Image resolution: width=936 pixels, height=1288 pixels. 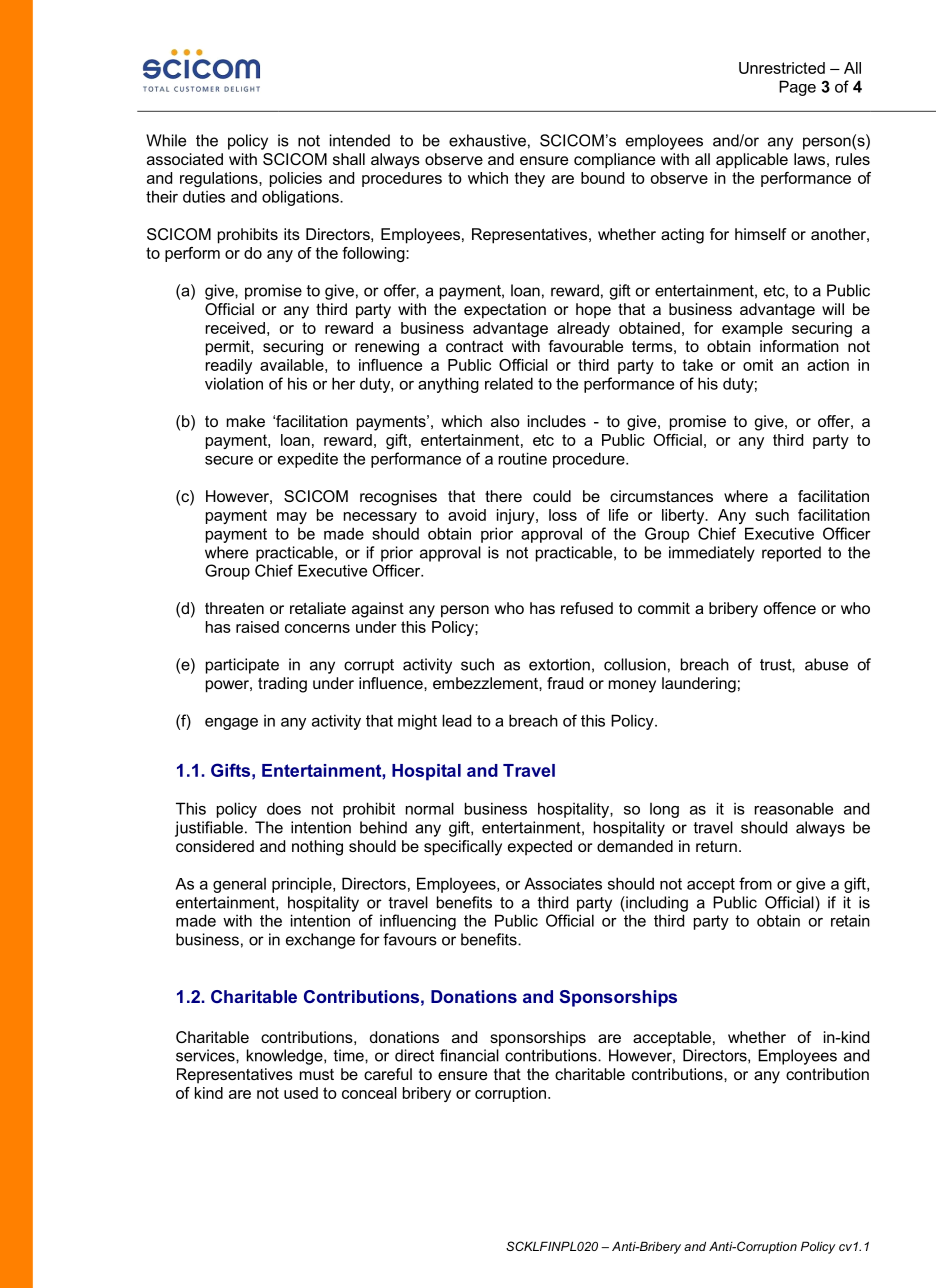 What do you see at coordinates (235, 328) in the screenshot?
I see `received` at bounding box center [235, 328].
